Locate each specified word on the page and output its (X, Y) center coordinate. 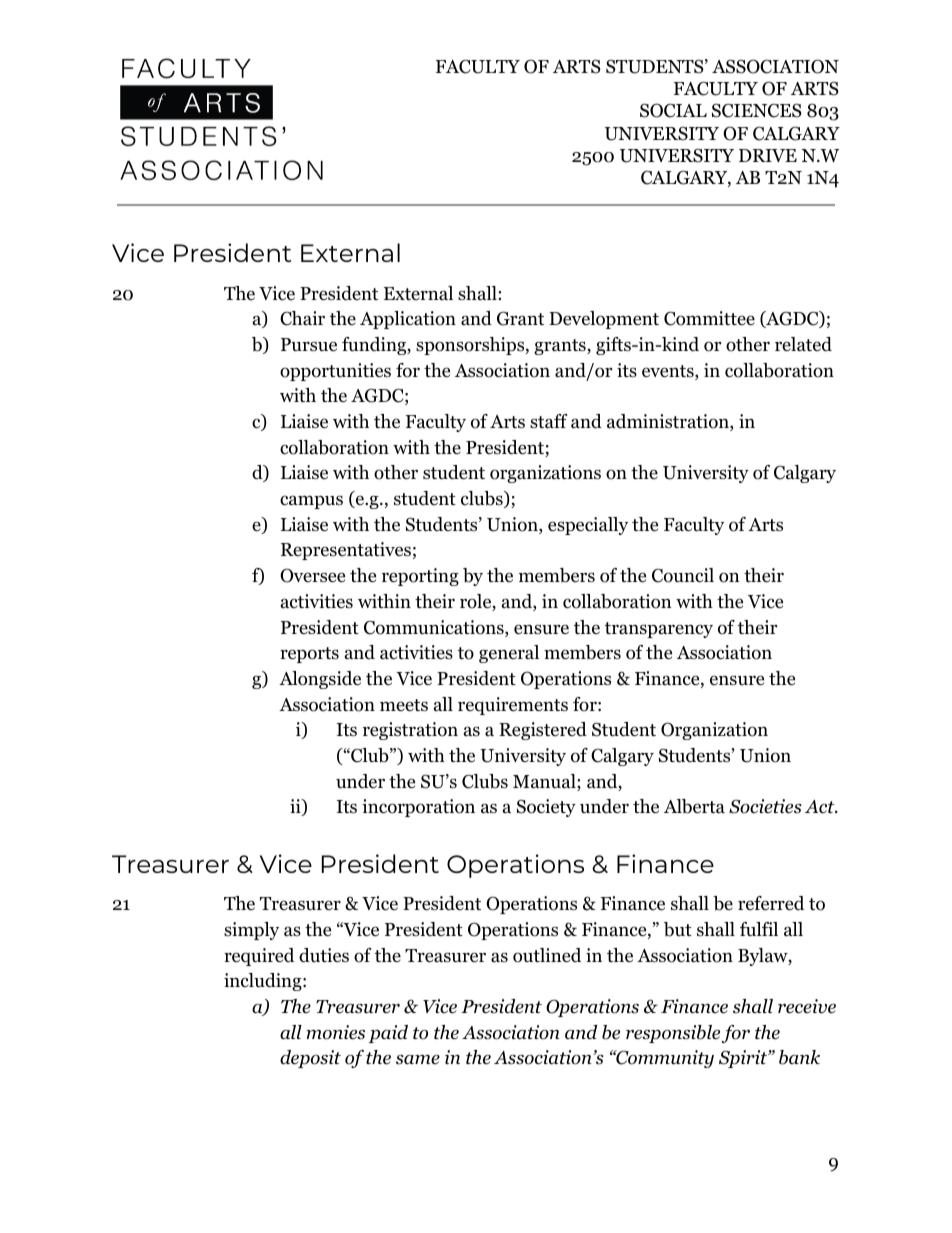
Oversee (312, 575)
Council (683, 575)
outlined (547, 955)
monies (335, 1032)
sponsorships (470, 346)
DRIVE (768, 155)
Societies (765, 806)
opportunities (335, 372)
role (476, 602)
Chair (302, 318)
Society (546, 808)
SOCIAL (673, 110)
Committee (709, 318)
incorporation (418, 808)
